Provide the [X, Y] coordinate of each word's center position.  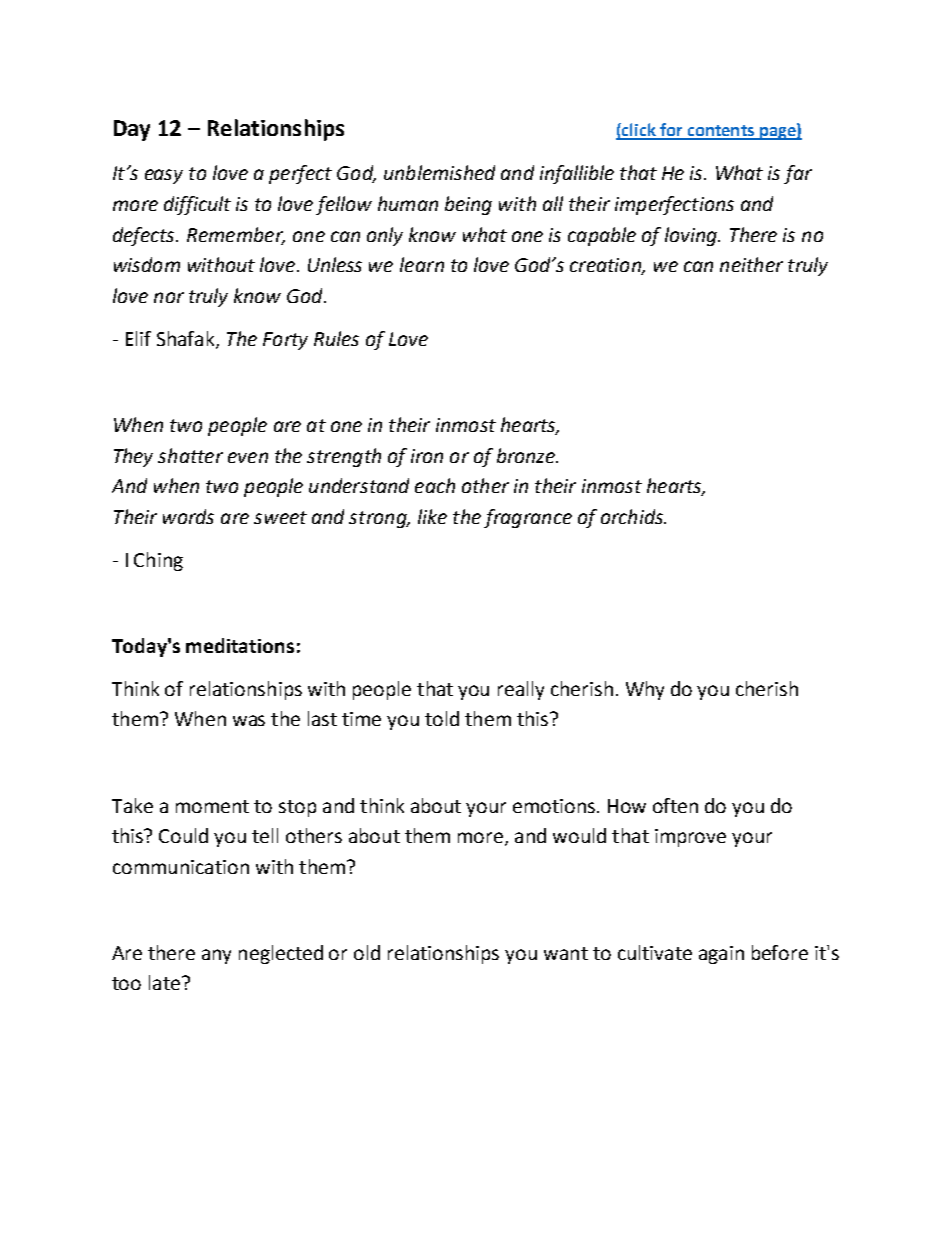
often [675, 805]
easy [164, 176]
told [442, 718]
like [432, 516]
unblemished [439, 172]
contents [720, 132]
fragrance [528, 518]
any [216, 956]
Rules [336, 338]
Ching [158, 561]
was [249, 720]
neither [751, 264]
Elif [138, 338]
